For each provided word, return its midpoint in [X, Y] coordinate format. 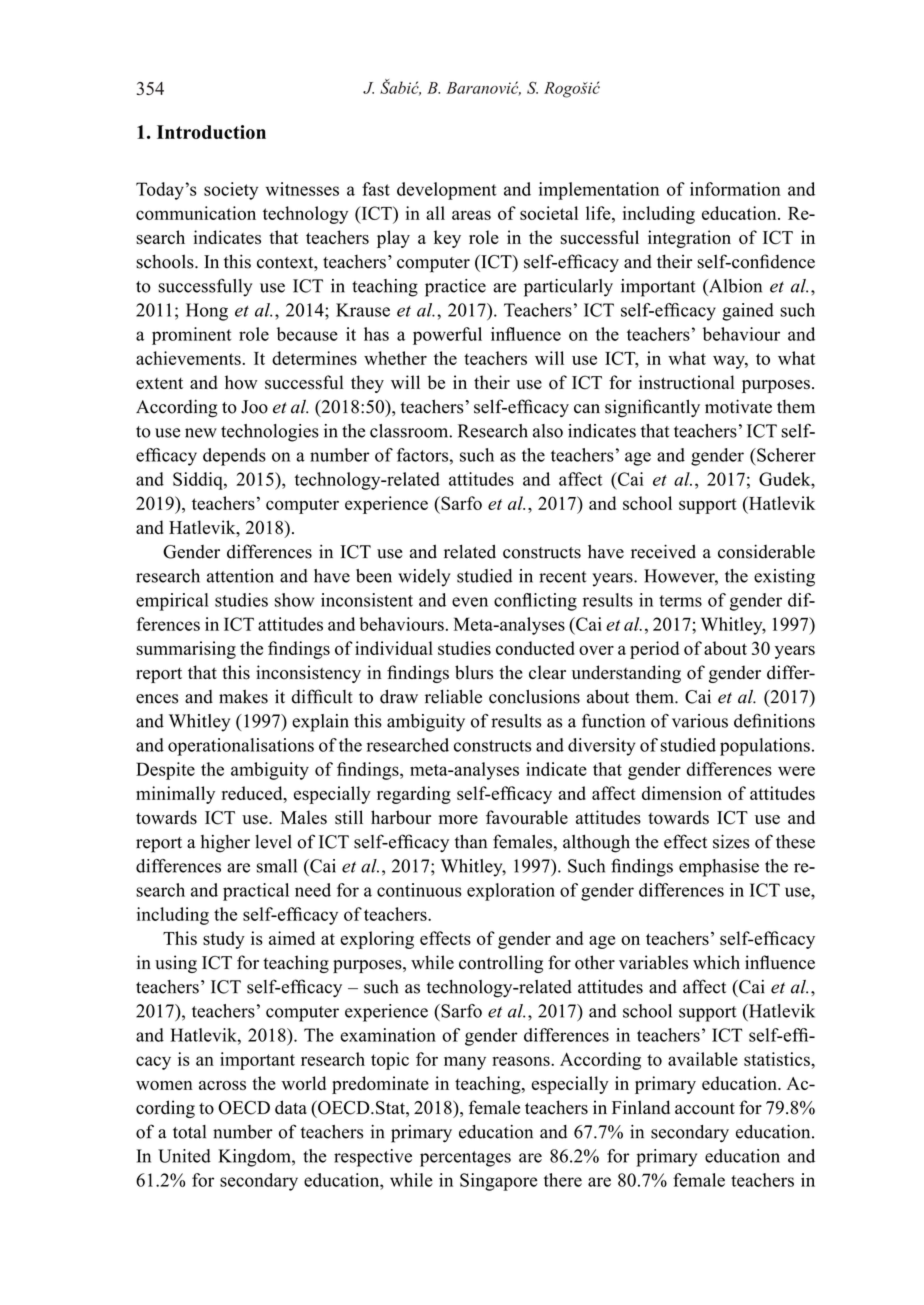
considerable [766, 551]
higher [225, 844]
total [189, 1132]
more [458, 820]
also [548, 431]
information [735, 189]
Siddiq [199, 481]
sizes [731, 842]
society [231, 191]
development [447, 191]
